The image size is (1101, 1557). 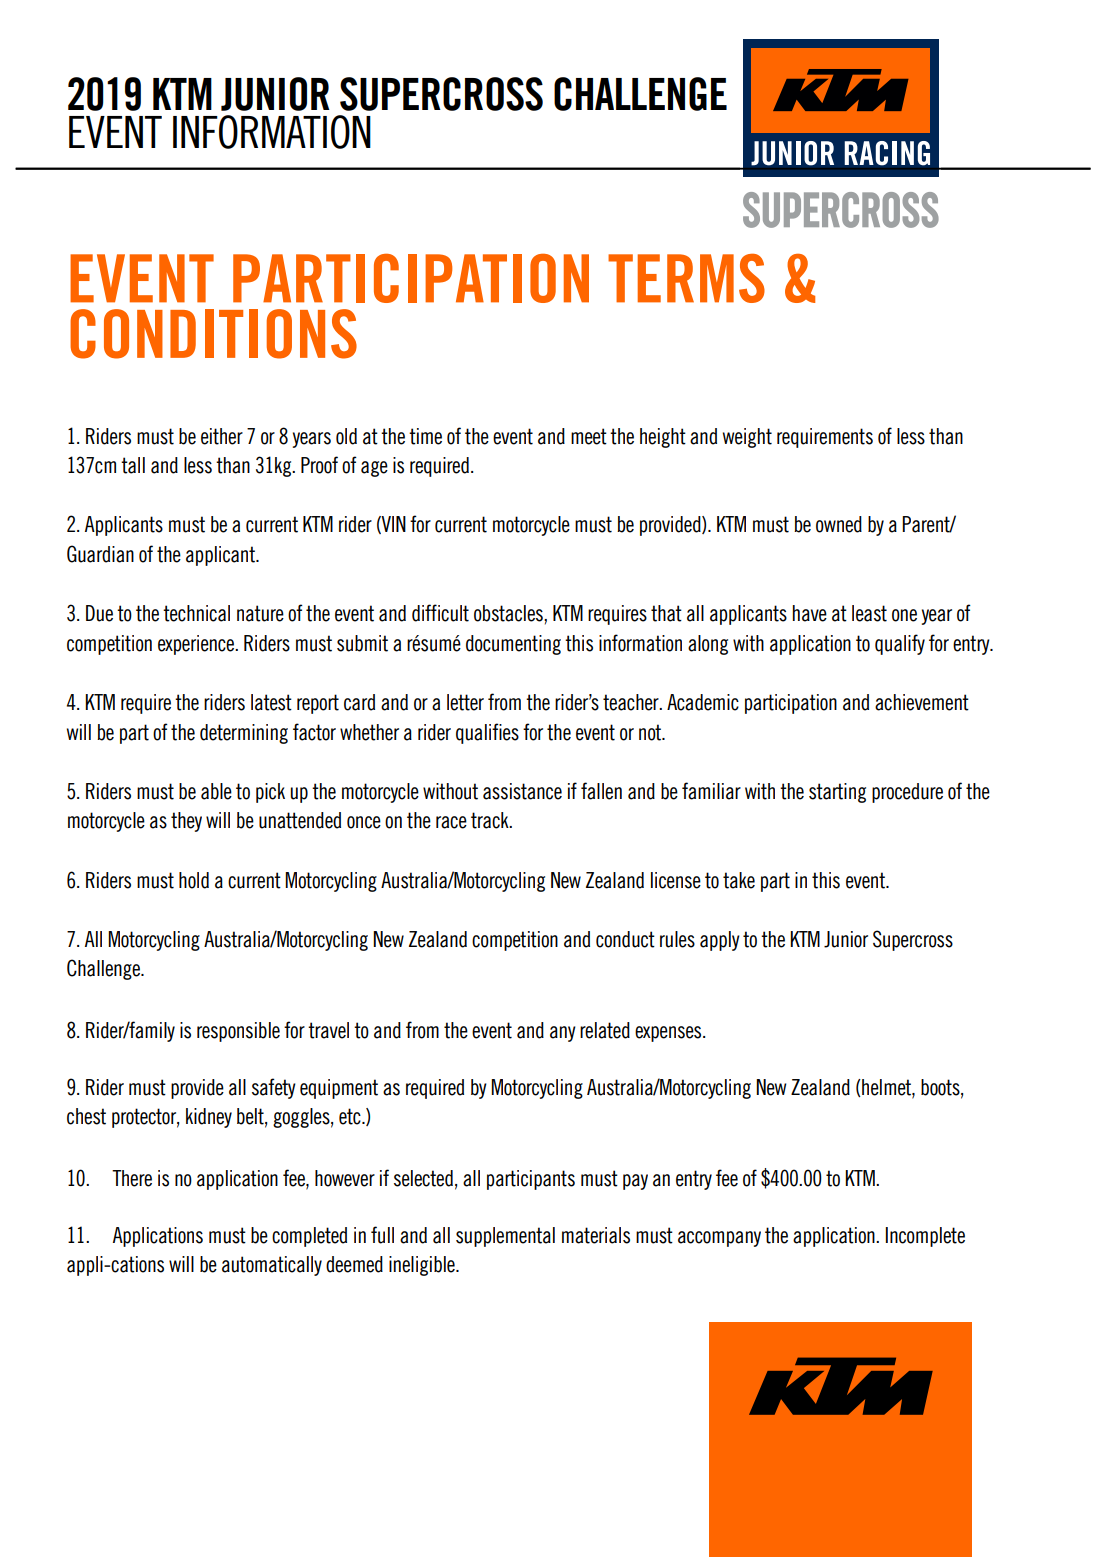 I want to click on starting, so click(x=837, y=793).
